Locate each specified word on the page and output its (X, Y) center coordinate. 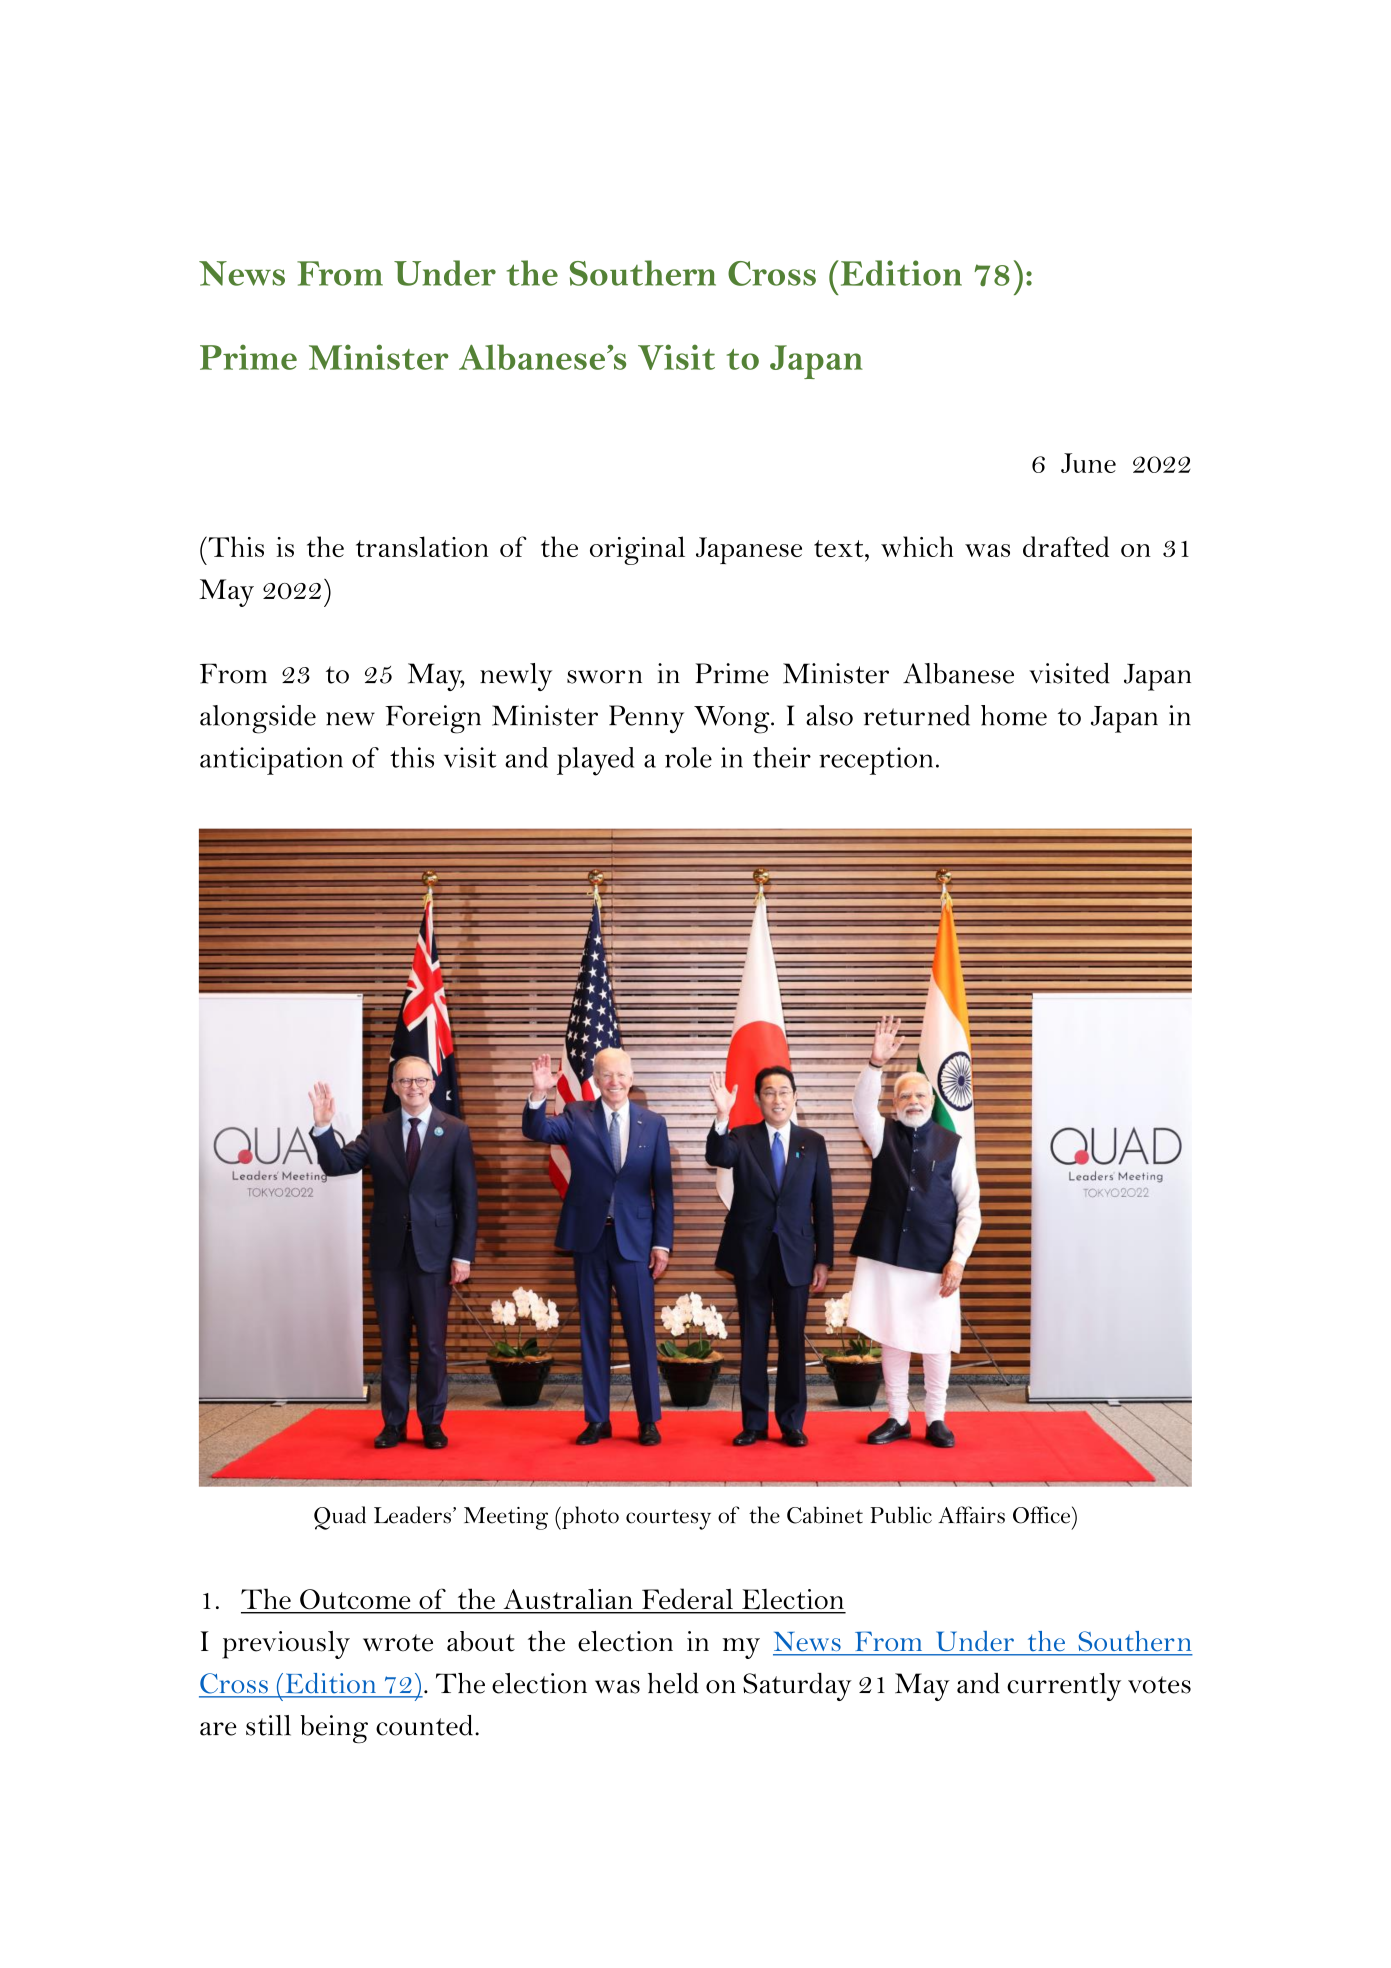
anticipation (271, 761)
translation (422, 546)
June (1088, 463)
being (334, 1729)
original (637, 550)
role (688, 757)
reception (876, 761)
